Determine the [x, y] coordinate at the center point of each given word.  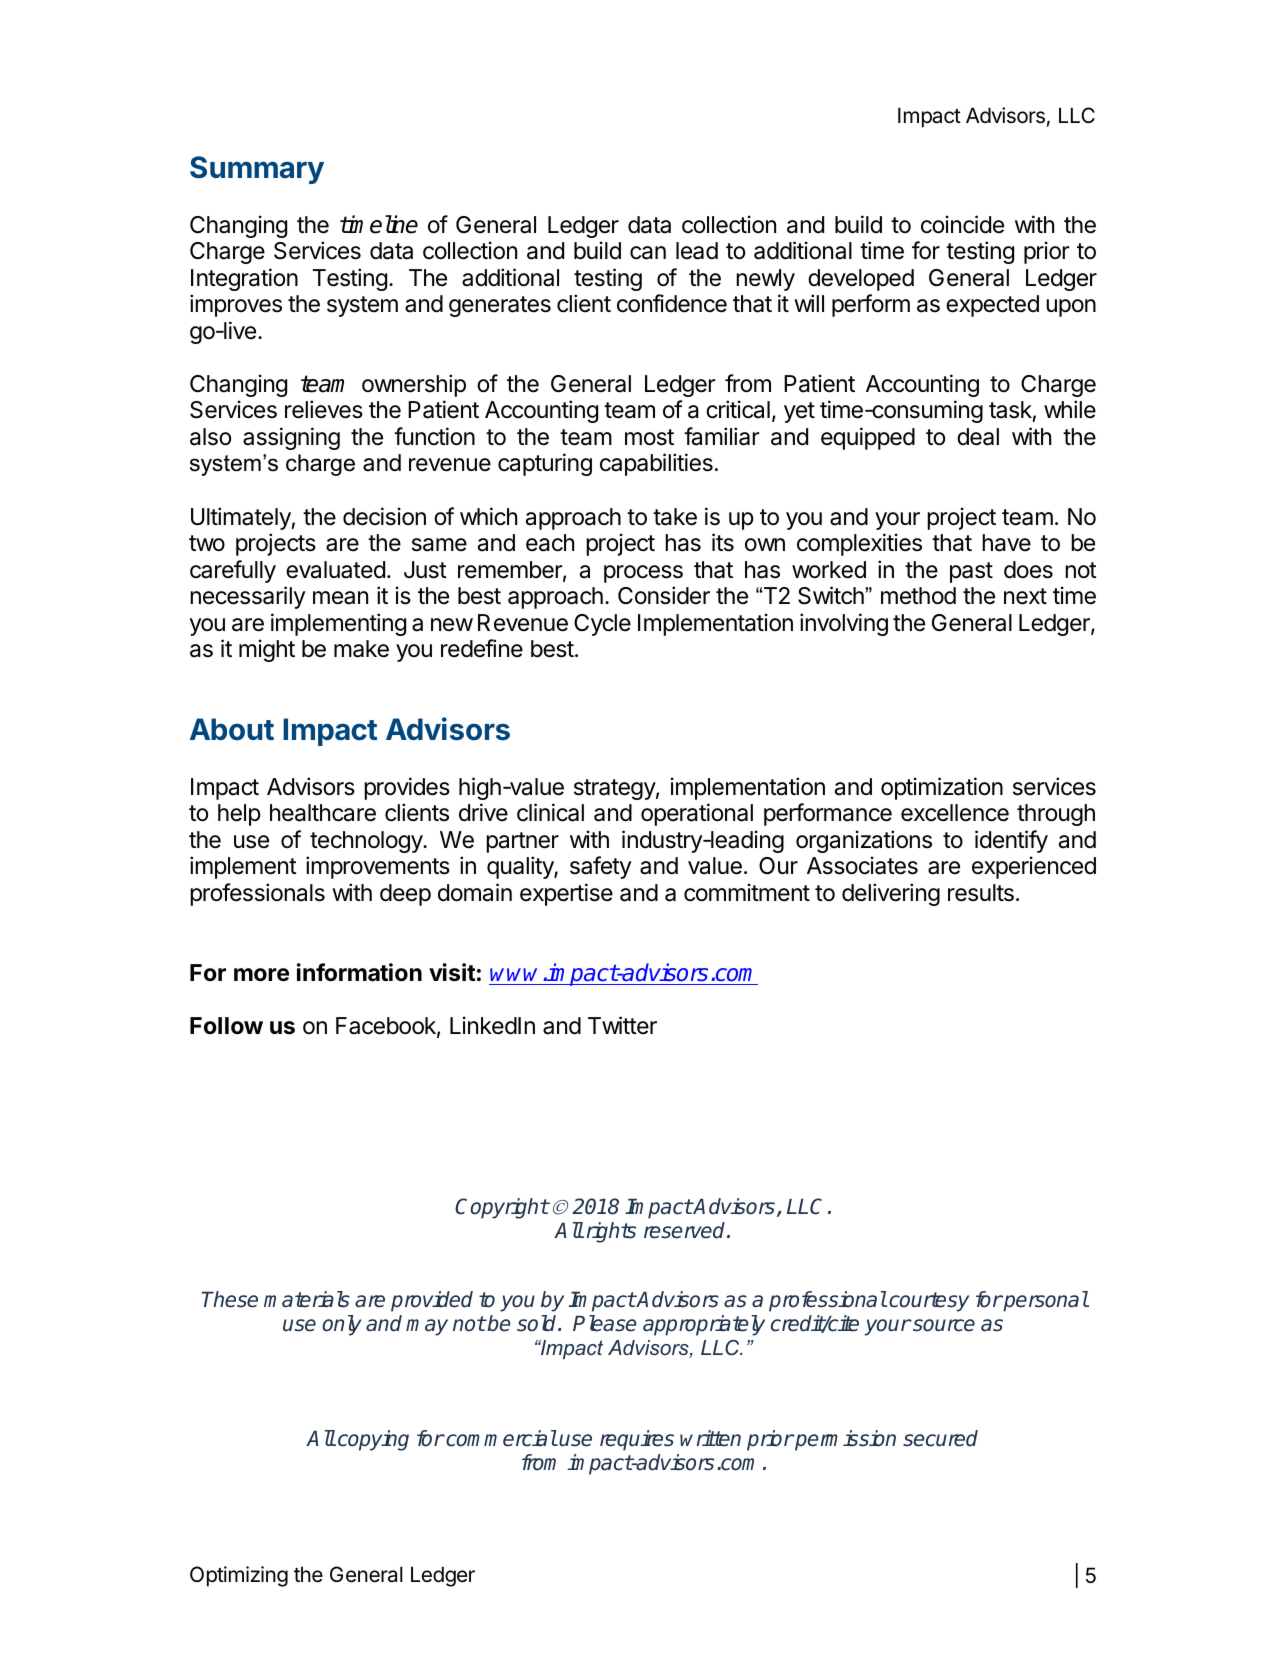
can [648, 253]
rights [611, 1232]
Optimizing [239, 1576]
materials [307, 1299]
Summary [257, 170]
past [971, 572]
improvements [378, 867]
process [643, 574]
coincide [962, 224]
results [981, 893]
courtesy [928, 1302]
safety [600, 867]
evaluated [335, 570]
